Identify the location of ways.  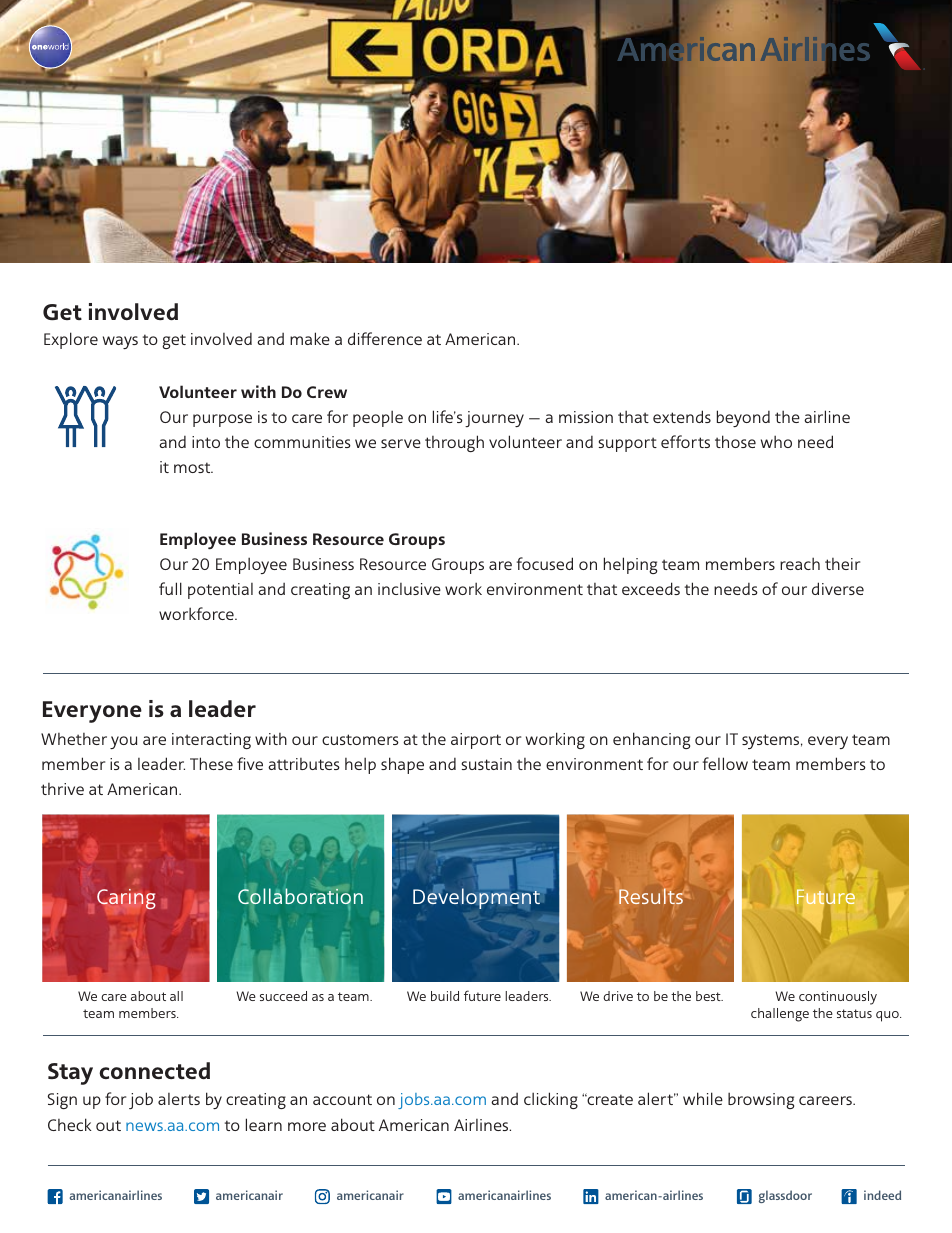
(120, 342).
